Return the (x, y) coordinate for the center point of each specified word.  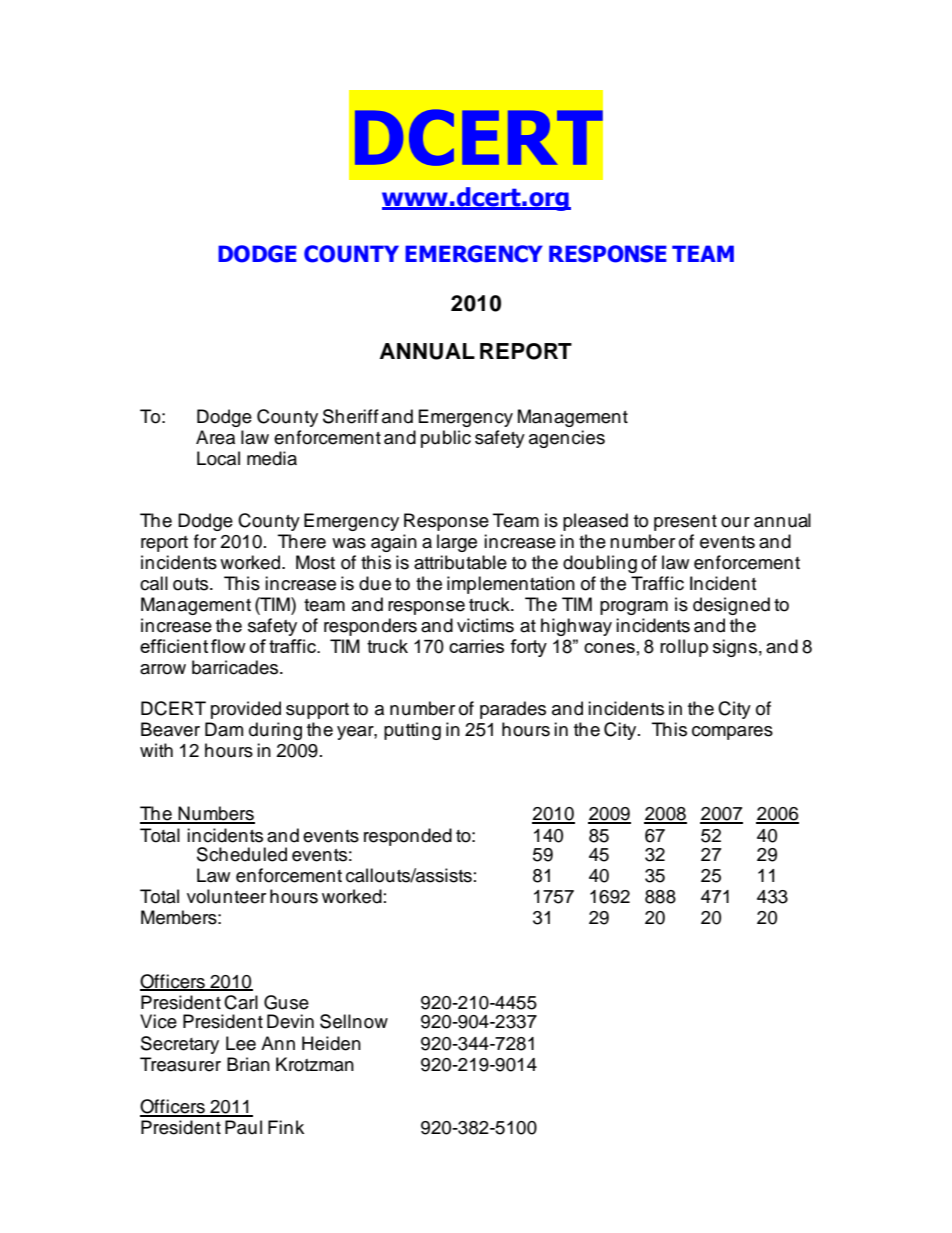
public (446, 439)
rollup (684, 648)
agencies (567, 439)
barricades (236, 667)
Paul (243, 1127)
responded (408, 837)
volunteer (226, 896)
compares (732, 733)
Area (215, 437)
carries (476, 646)
